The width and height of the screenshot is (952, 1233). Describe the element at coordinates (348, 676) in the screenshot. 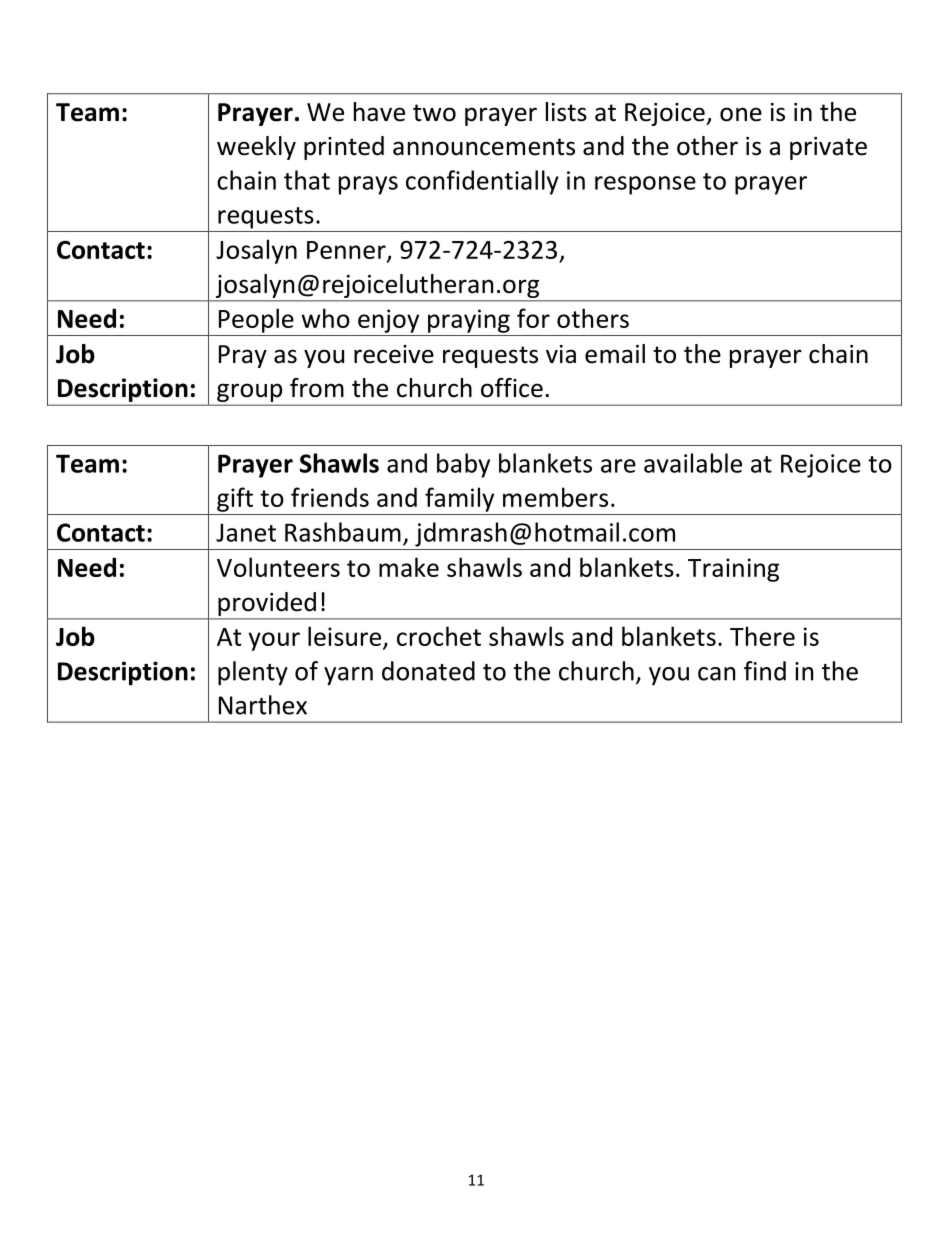

I see `yarn` at that location.
